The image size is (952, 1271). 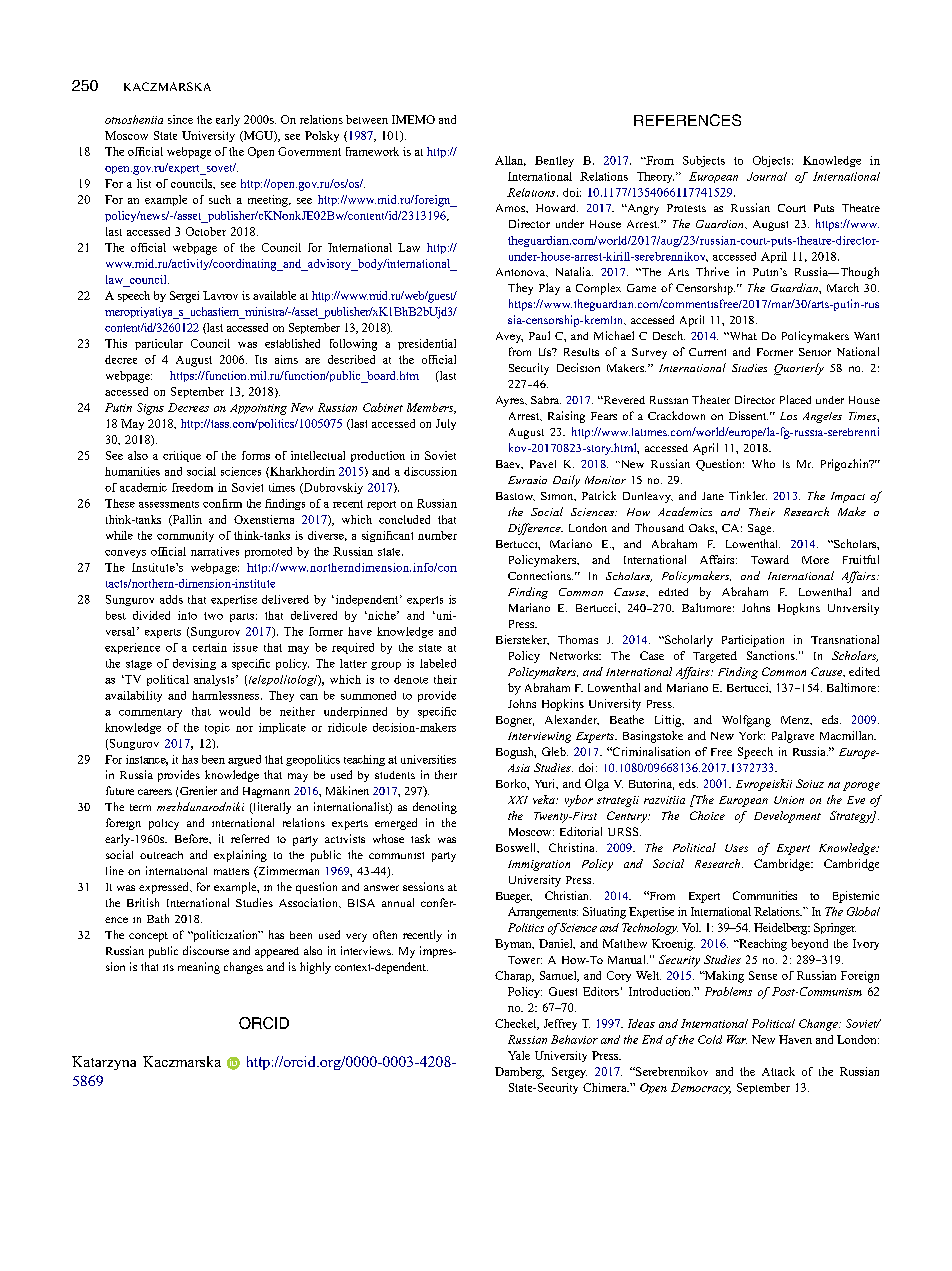 I want to click on since, so click(x=180, y=119).
